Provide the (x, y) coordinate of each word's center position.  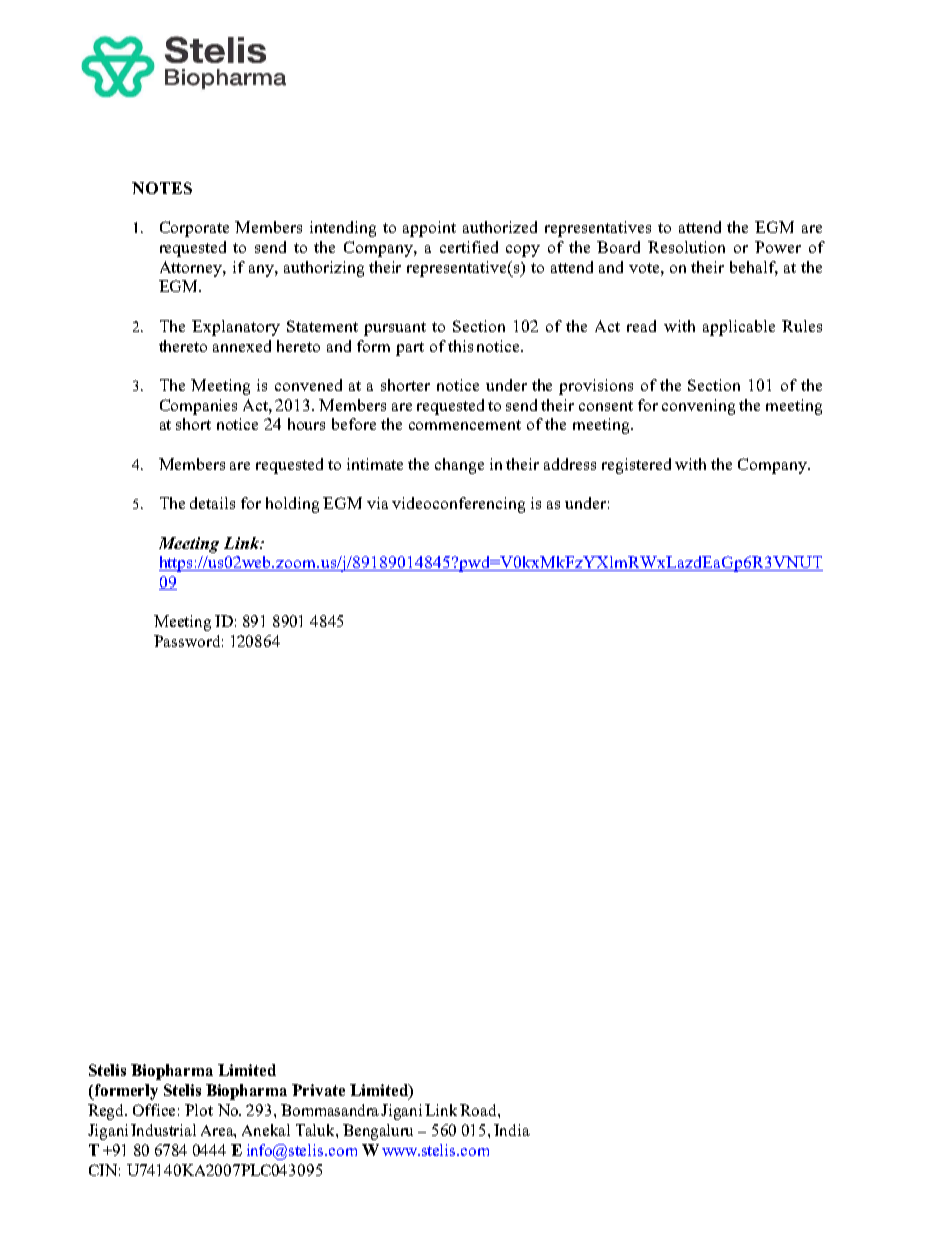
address (570, 464)
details (212, 503)
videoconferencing (458, 505)
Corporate (194, 229)
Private (318, 1090)
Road (479, 1110)
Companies (198, 407)
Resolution (686, 247)
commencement (465, 425)
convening (698, 407)
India (512, 1130)
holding (292, 505)
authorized (500, 227)
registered (636, 466)
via (377, 503)
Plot (199, 1110)
